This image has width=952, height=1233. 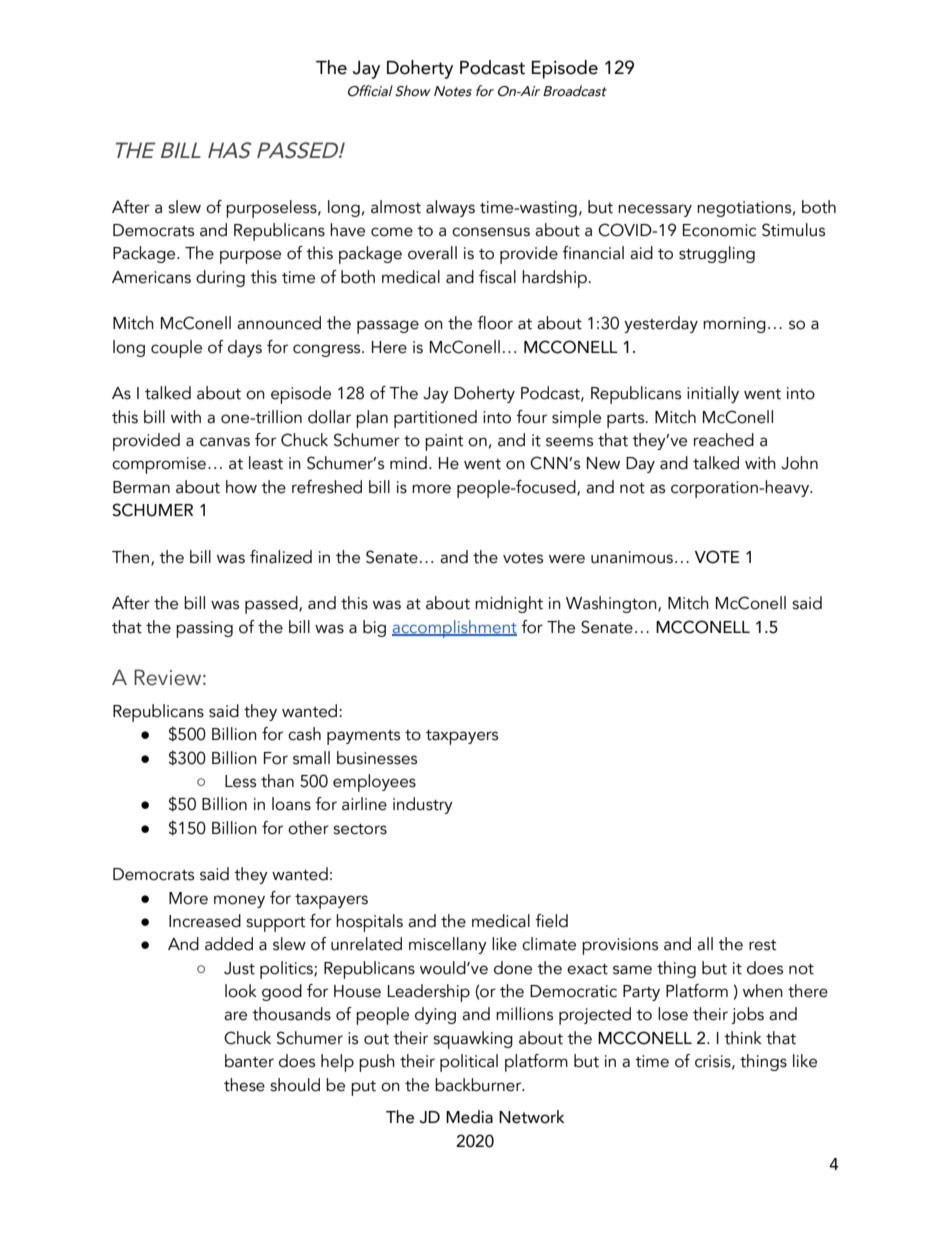 I want to click on consensus, so click(x=491, y=232).
